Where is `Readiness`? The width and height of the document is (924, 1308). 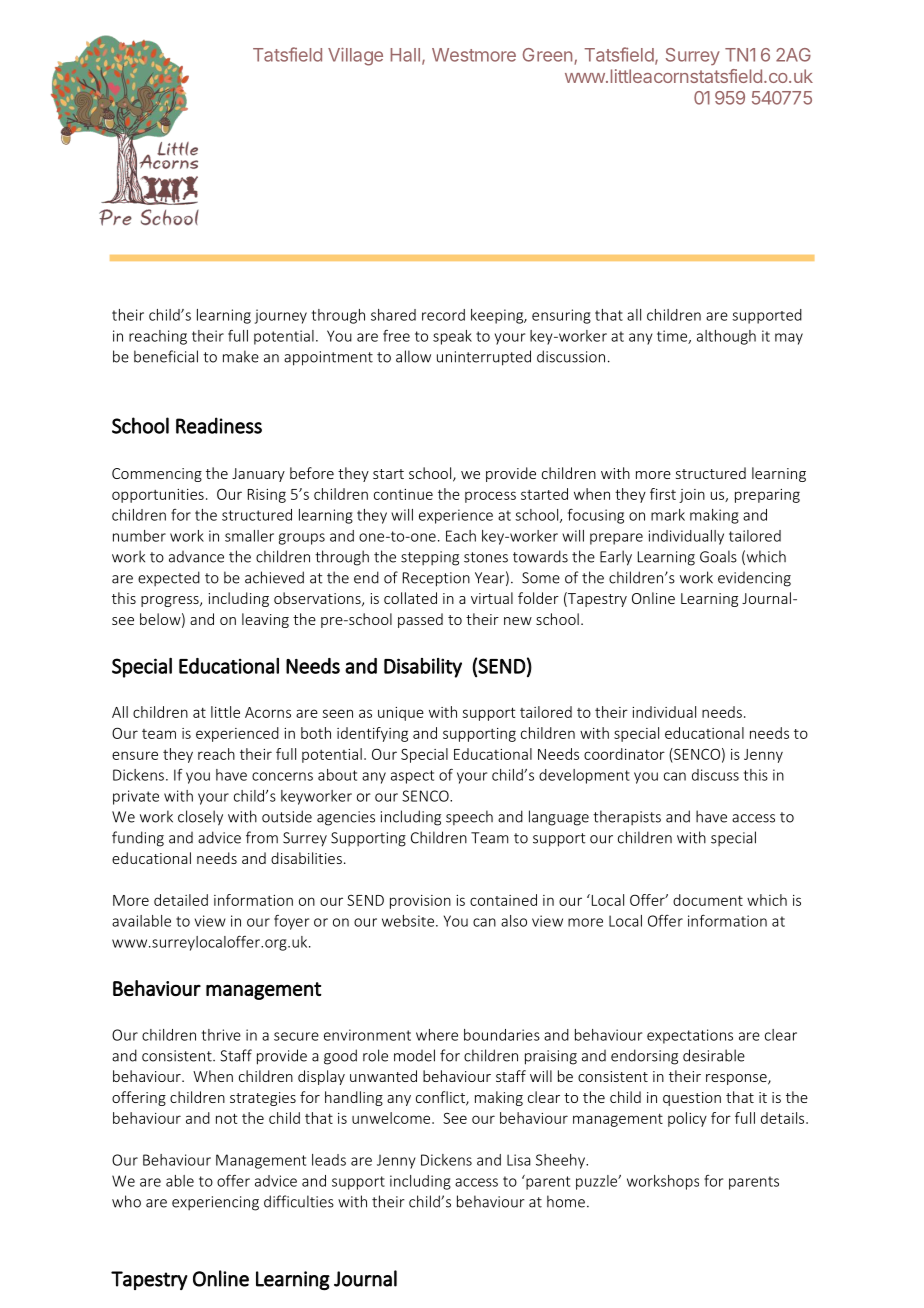 Readiness is located at coordinates (219, 425).
